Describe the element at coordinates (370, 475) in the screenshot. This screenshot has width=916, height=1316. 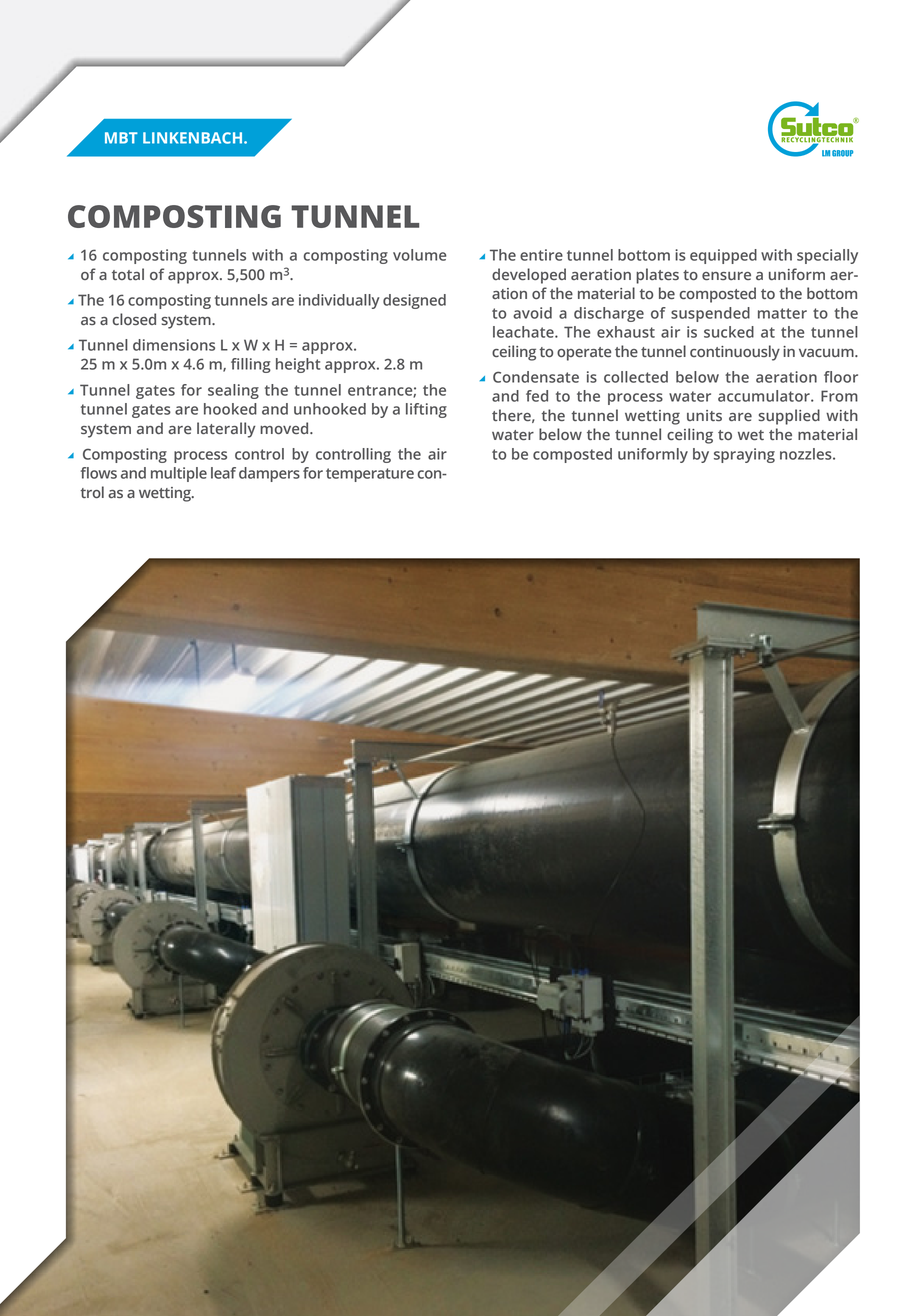
I see `temperature` at that location.
